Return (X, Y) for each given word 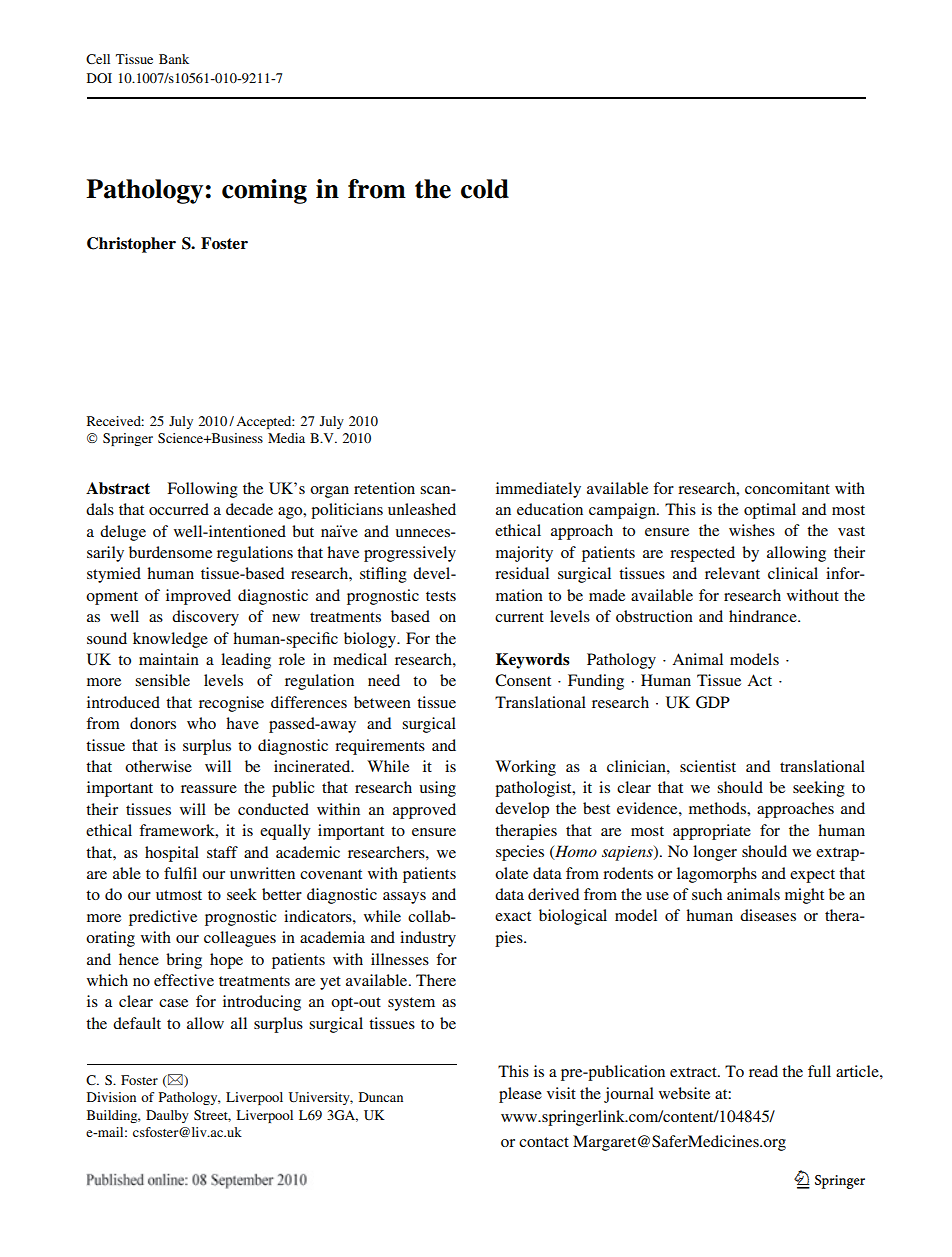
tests (441, 596)
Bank (174, 59)
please (520, 1095)
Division (111, 1097)
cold (485, 189)
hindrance (764, 616)
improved (198, 597)
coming (264, 191)
